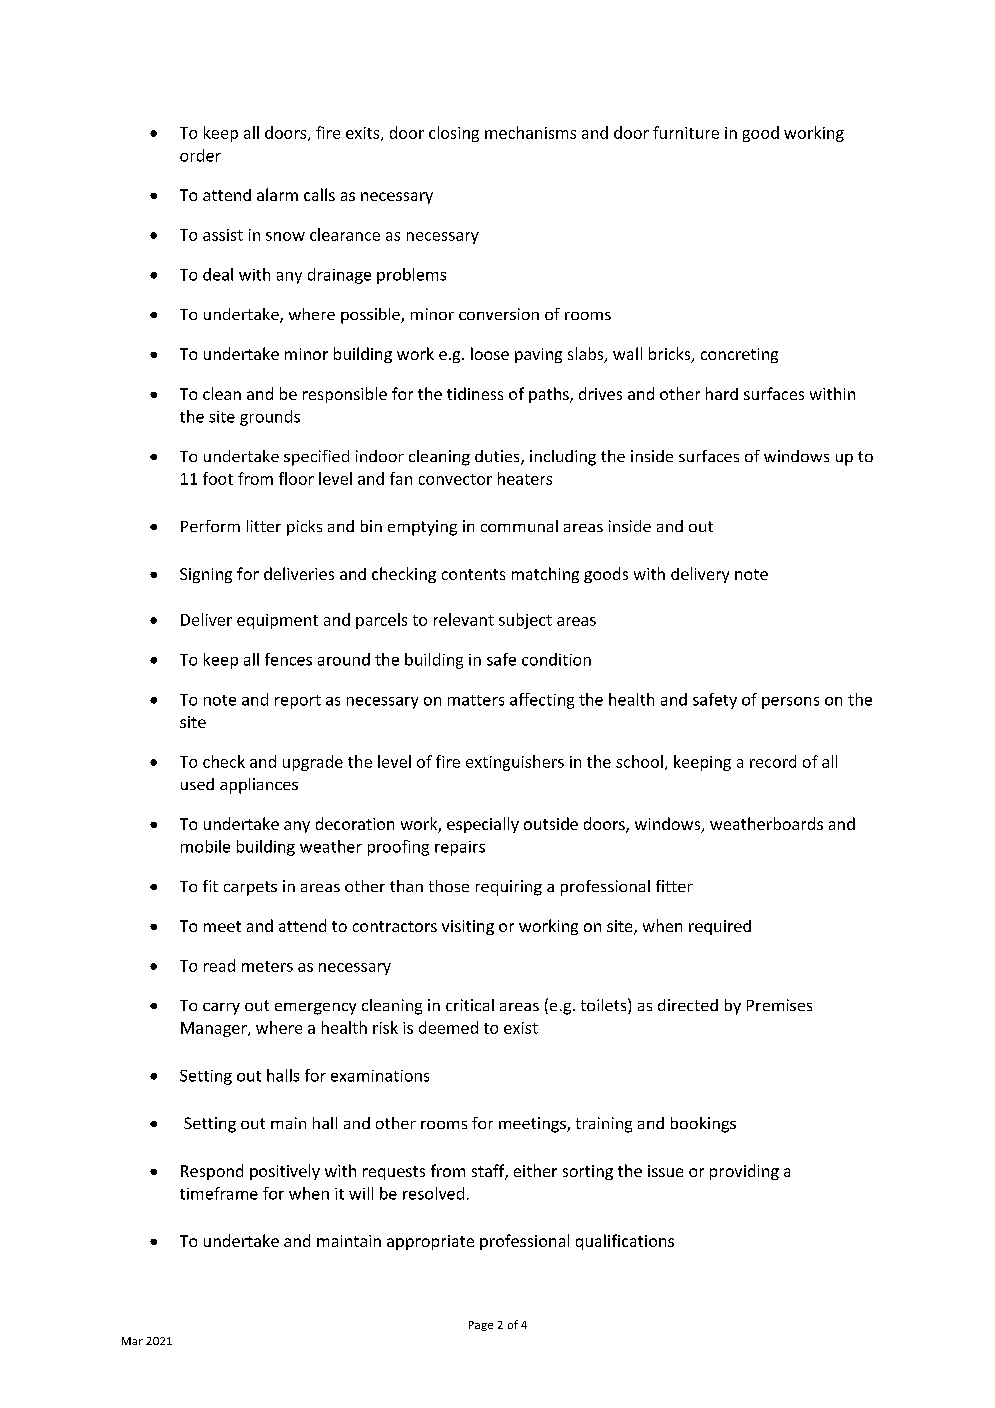 This screenshot has width=995, height=1408. What do you see at coordinates (773, 761) in the screenshot?
I see `record` at bounding box center [773, 761].
